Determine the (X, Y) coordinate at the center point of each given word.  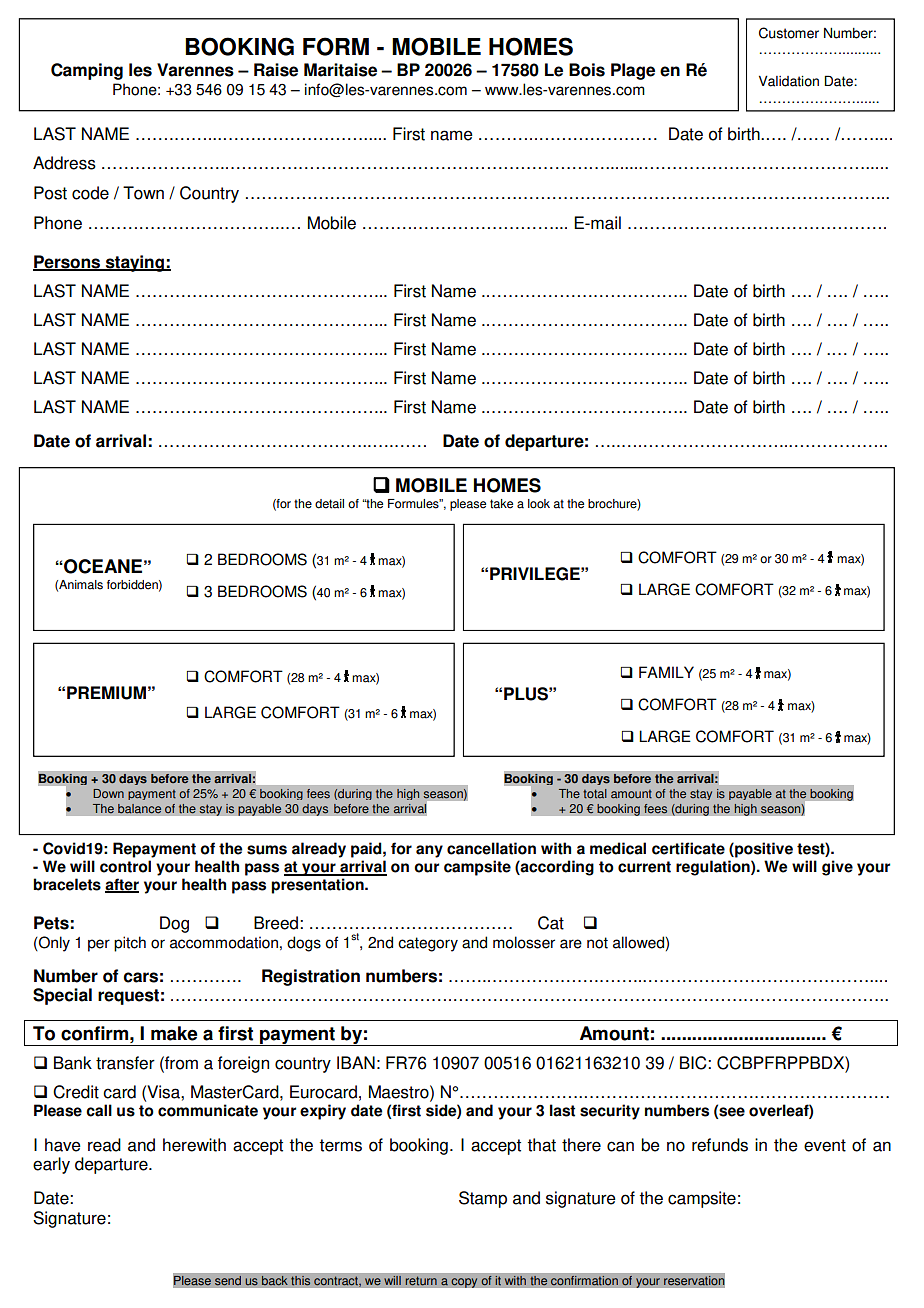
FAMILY (666, 672)
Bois (587, 70)
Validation (789, 81)
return (421, 1281)
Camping (87, 71)
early (51, 1165)
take (501, 504)
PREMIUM (106, 693)
